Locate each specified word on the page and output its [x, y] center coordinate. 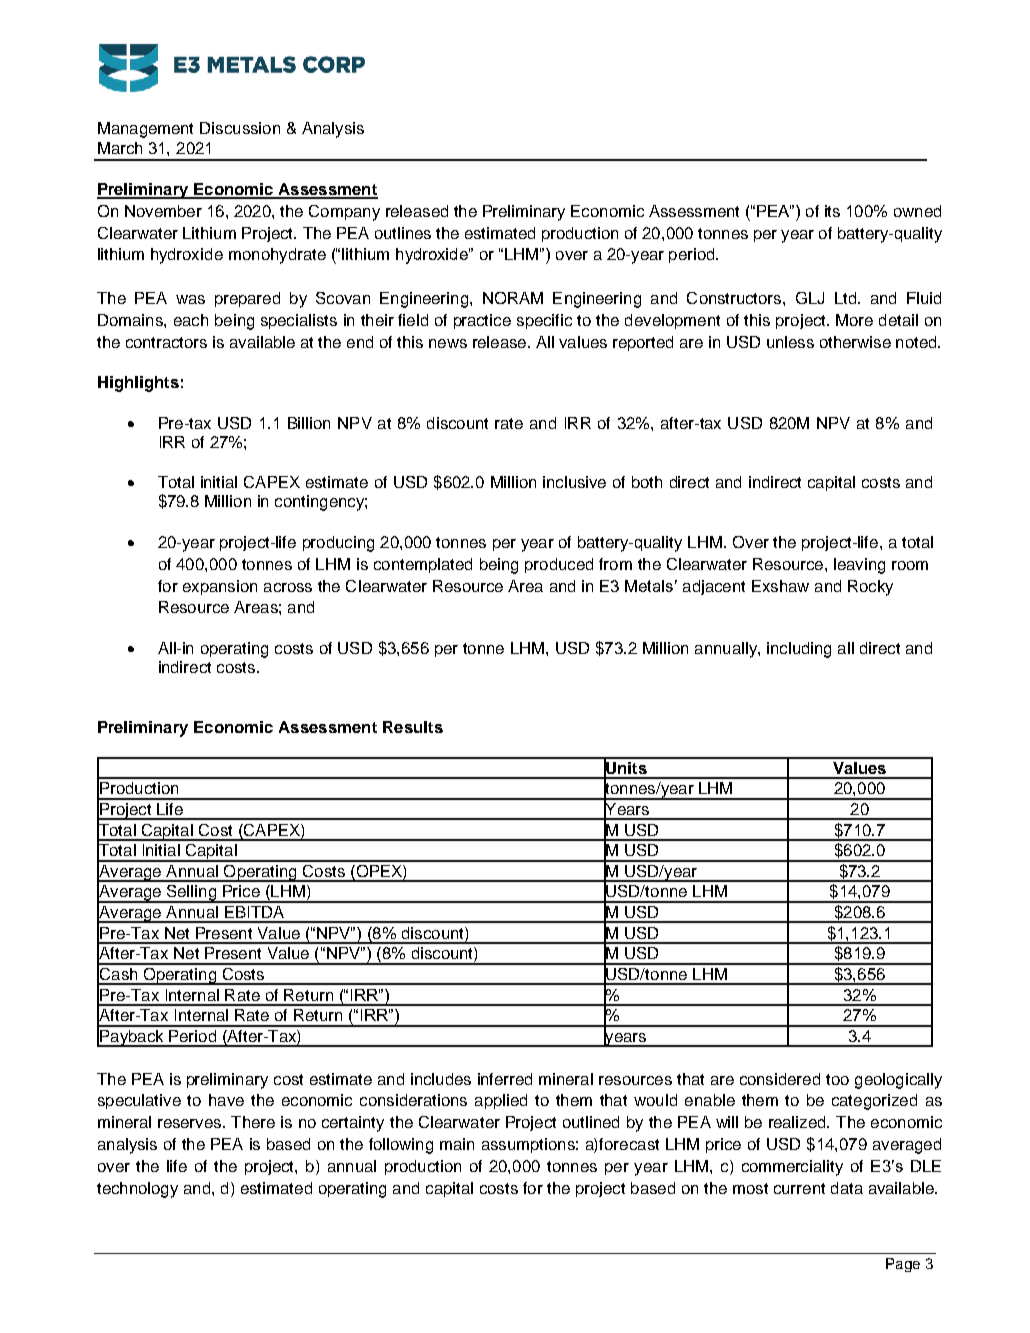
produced [559, 565]
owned [917, 211]
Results [413, 727]
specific [544, 321]
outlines [403, 233]
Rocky [870, 588]
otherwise [855, 342]
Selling [191, 894]
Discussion [240, 128]
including [799, 650]
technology [137, 1190]
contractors [166, 342]
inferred [505, 1079]
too [837, 1079]
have [226, 1100]
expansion [220, 587]
